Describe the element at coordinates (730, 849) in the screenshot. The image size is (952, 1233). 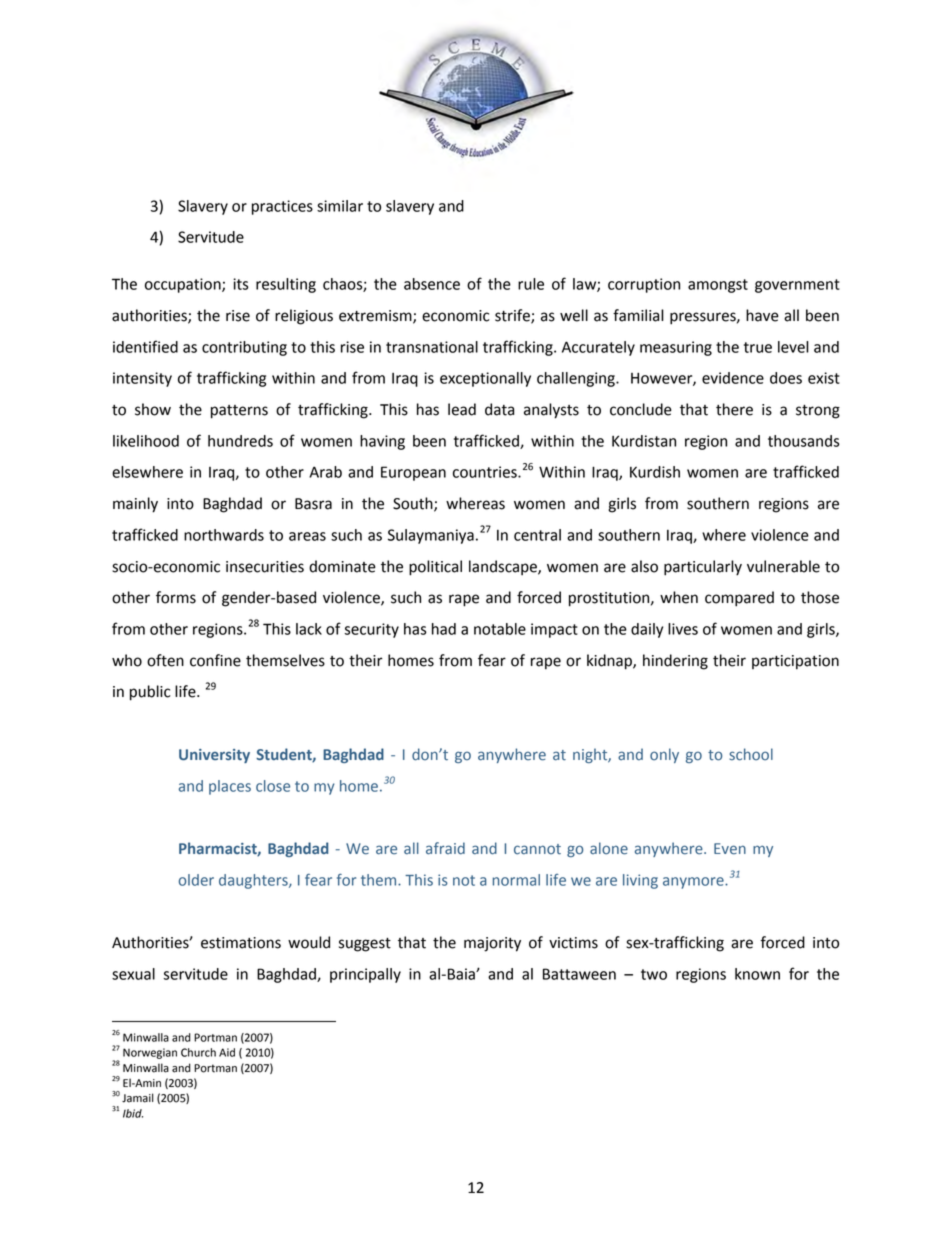
I see `Even` at that location.
